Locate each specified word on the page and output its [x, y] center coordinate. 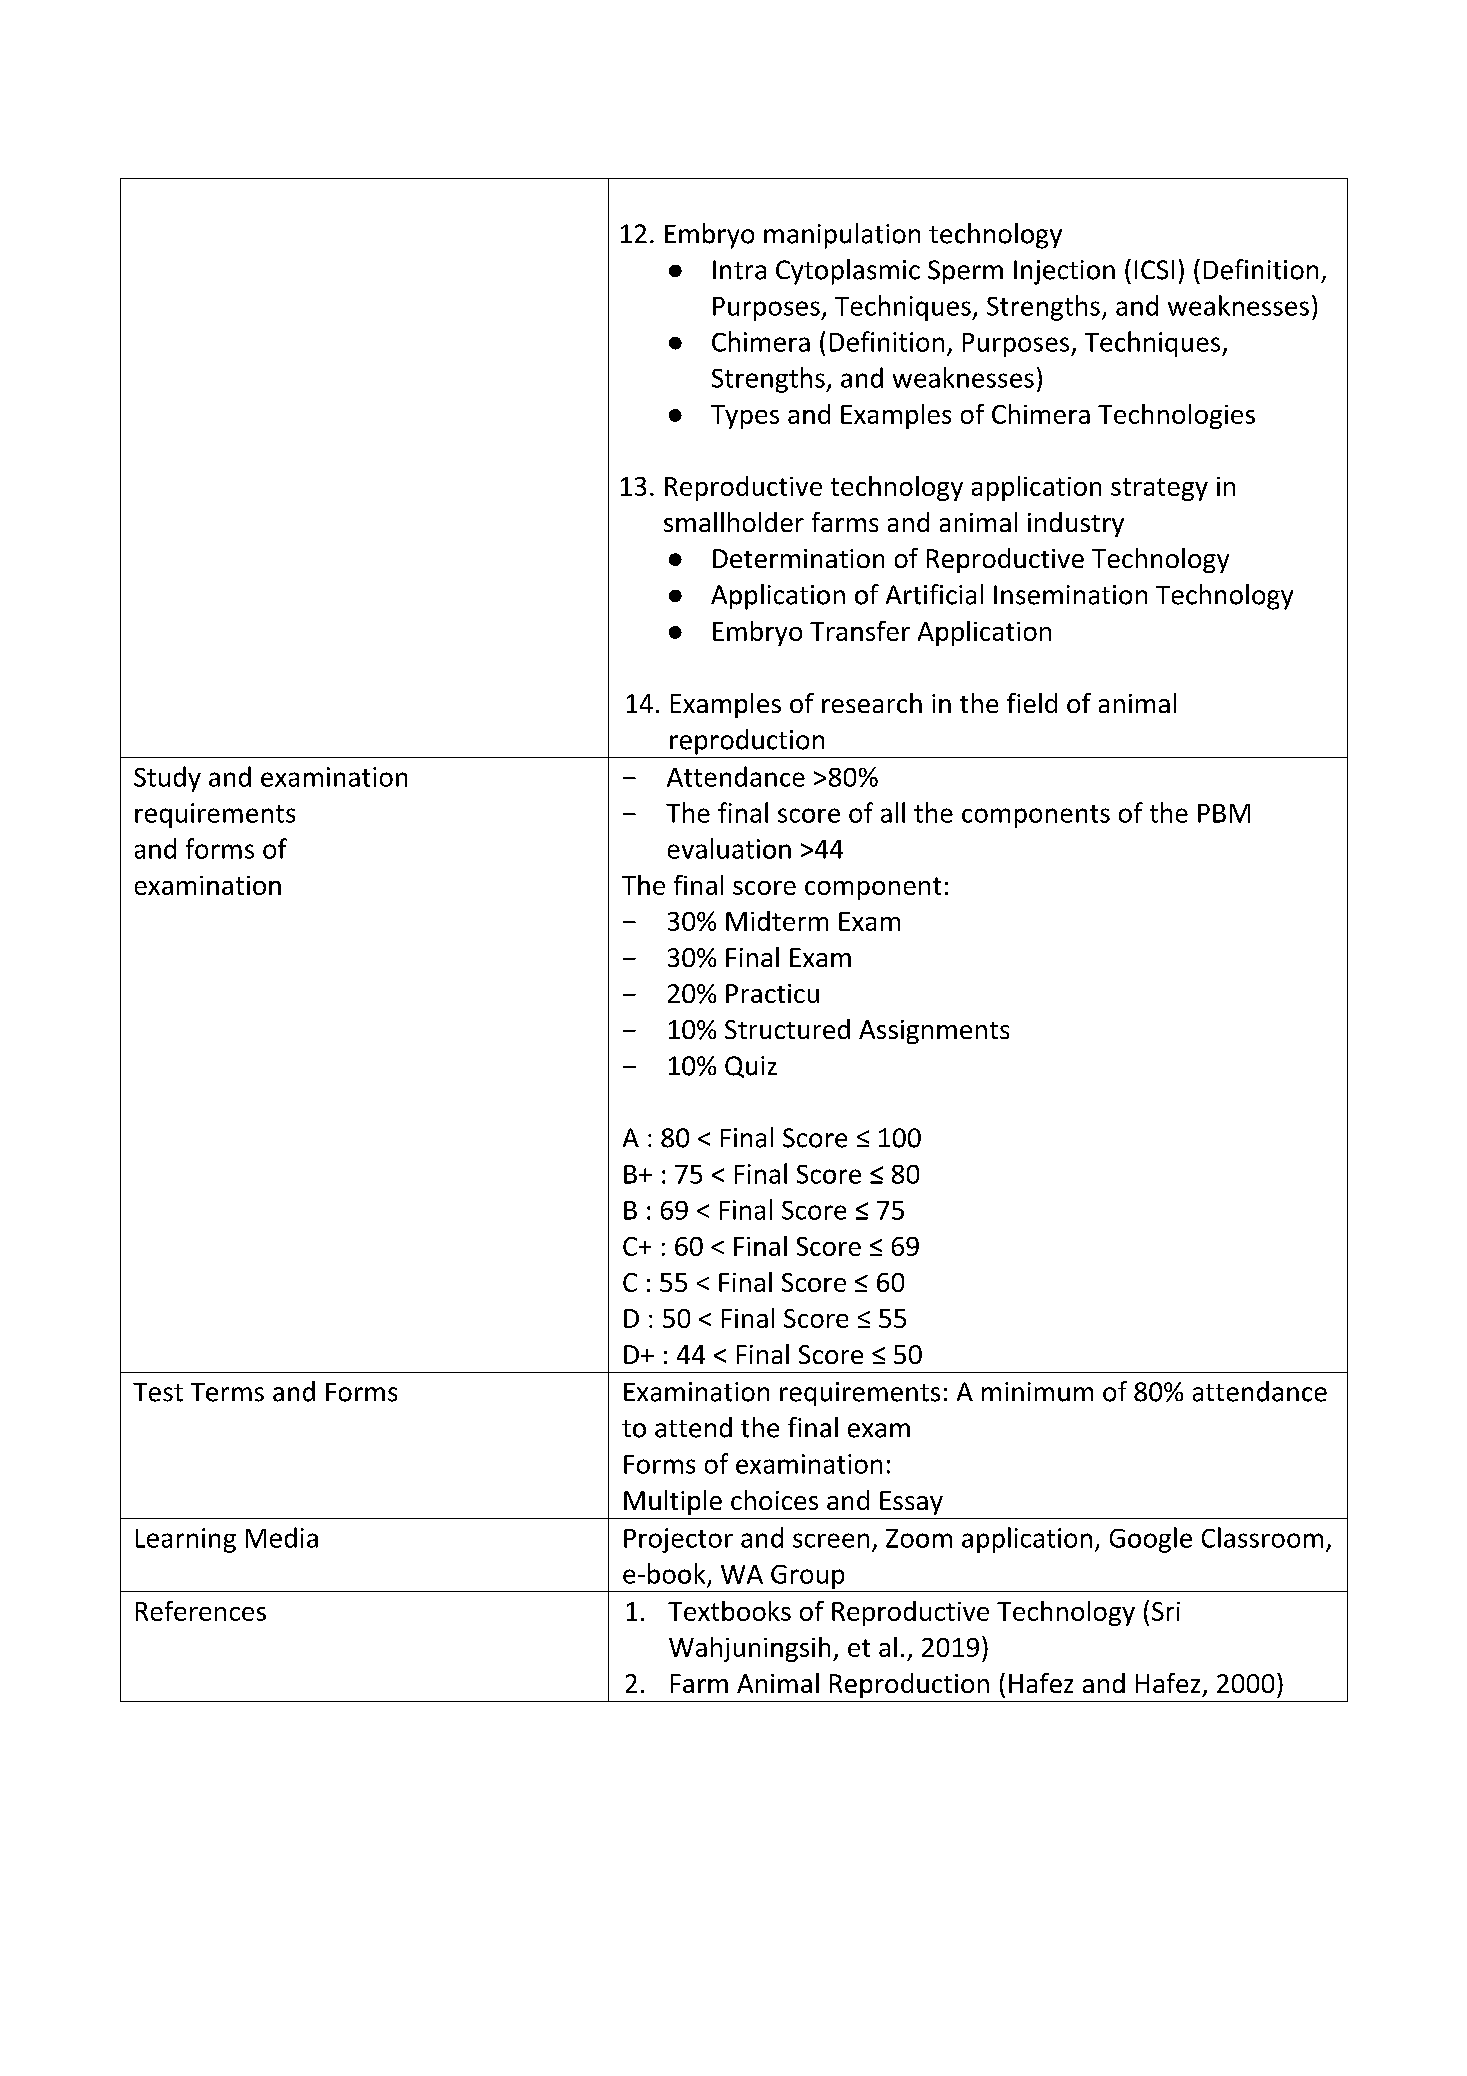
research [872, 703]
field [1032, 703]
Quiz [751, 1067]
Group [807, 1577]
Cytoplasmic [848, 272]
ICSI [1154, 270]
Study [167, 779]
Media [282, 1537]
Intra [739, 270]
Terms [227, 1392]
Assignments [934, 1032]
